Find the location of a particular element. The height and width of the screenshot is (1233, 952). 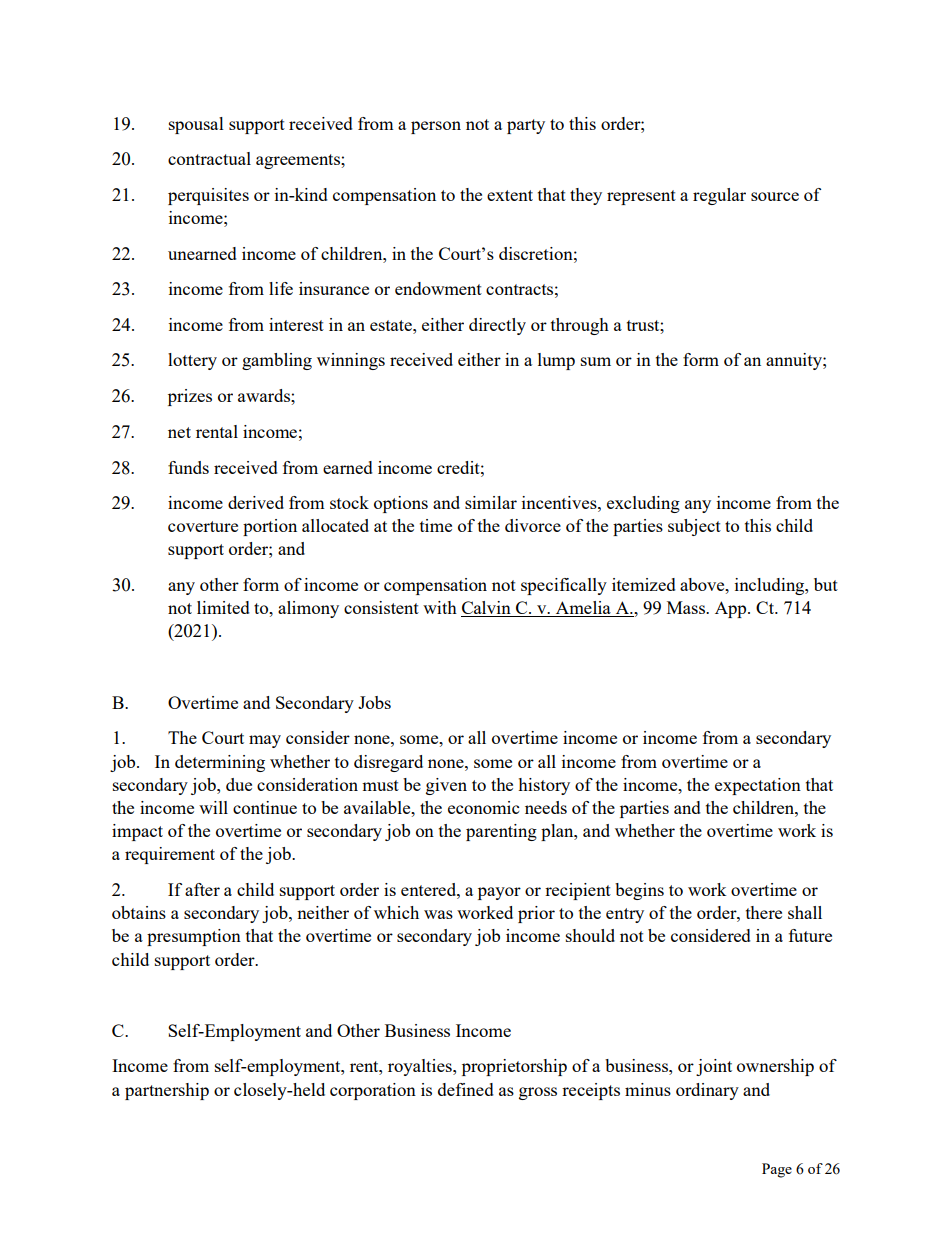

contractual is located at coordinates (209, 158).
